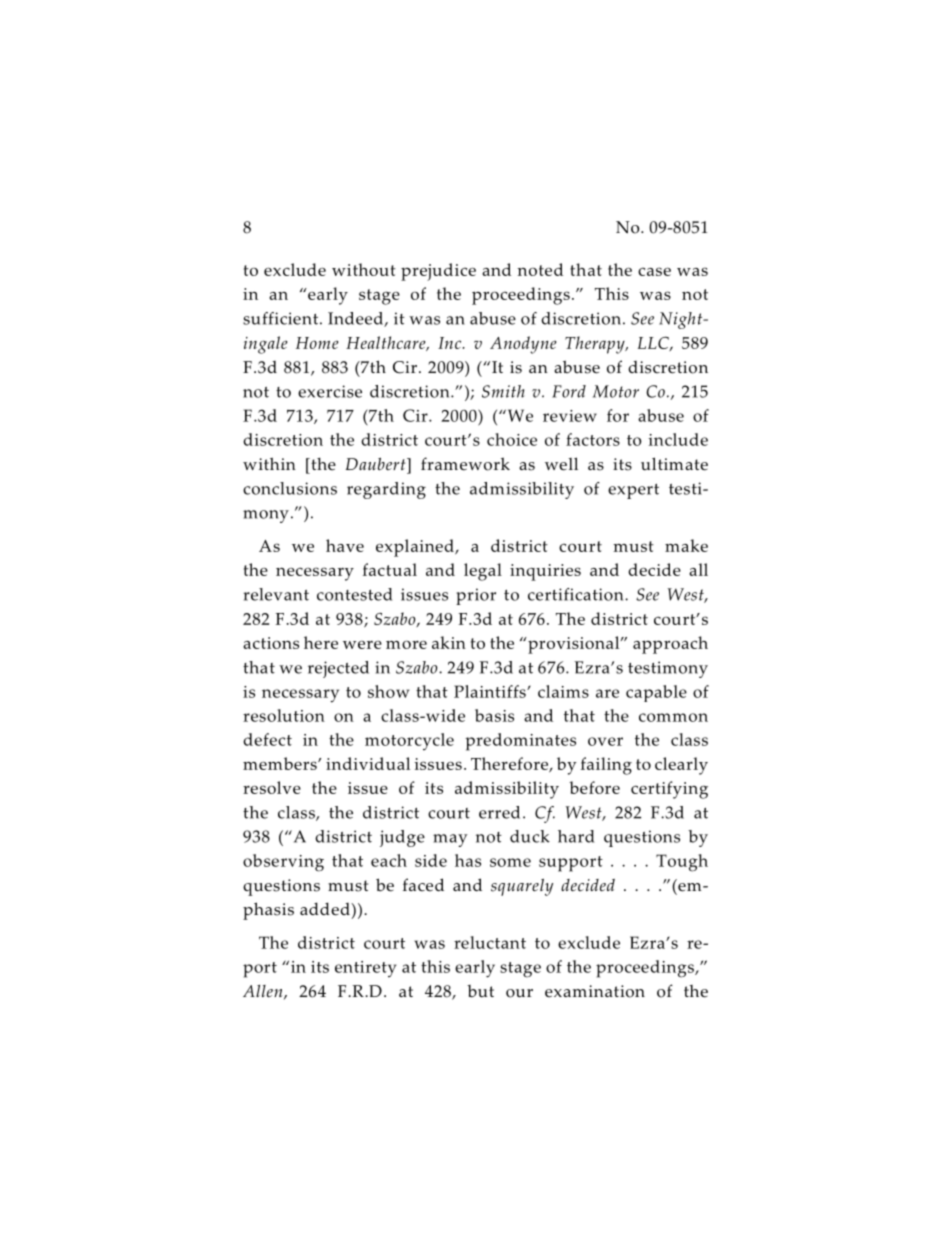 The width and height of the image is (952, 1233). I want to click on approach, so click(670, 645).
